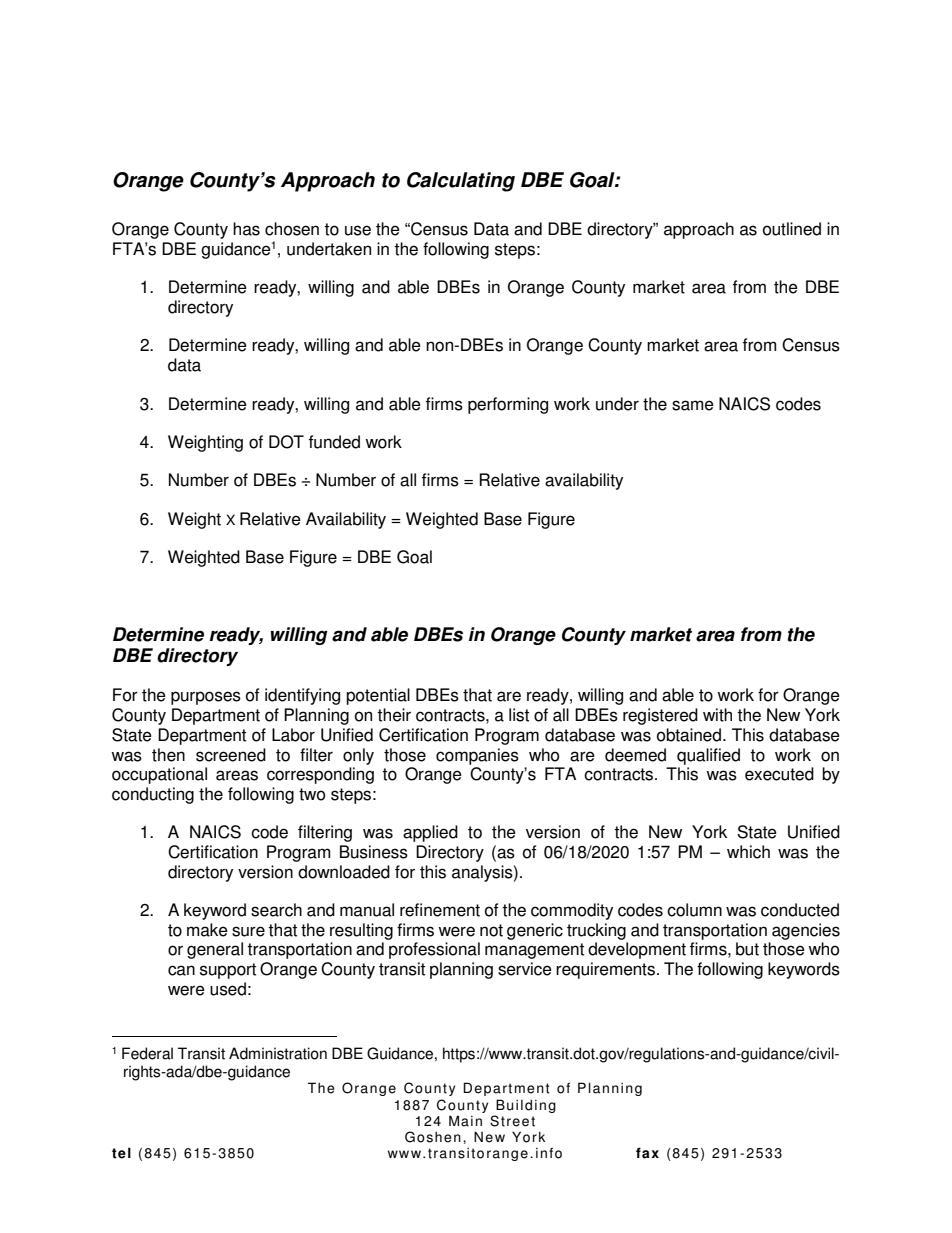 The image size is (952, 1233). What do you see at coordinates (121, 1153) in the document?
I see `tel` at bounding box center [121, 1153].
